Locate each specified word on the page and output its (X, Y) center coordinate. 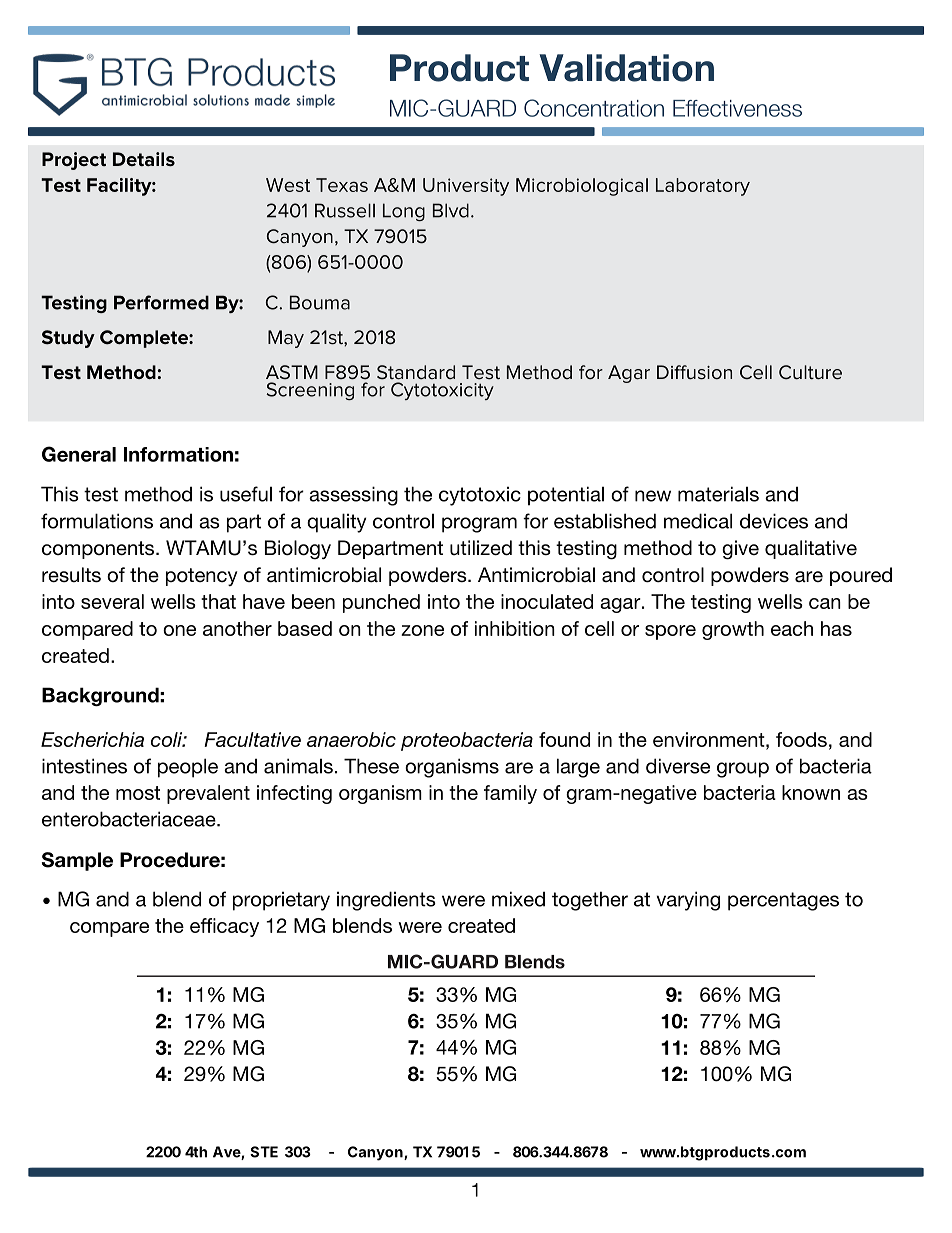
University (466, 187)
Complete (145, 339)
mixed (518, 899)
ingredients (386, 901)
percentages (783, 901)
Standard (416, 372)
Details (144, 159)
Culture (810, 372)
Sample (77, 861)
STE (264, 1152)
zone (422, 630)
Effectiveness (737, 108)
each (792, 628)
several (112, 601)
